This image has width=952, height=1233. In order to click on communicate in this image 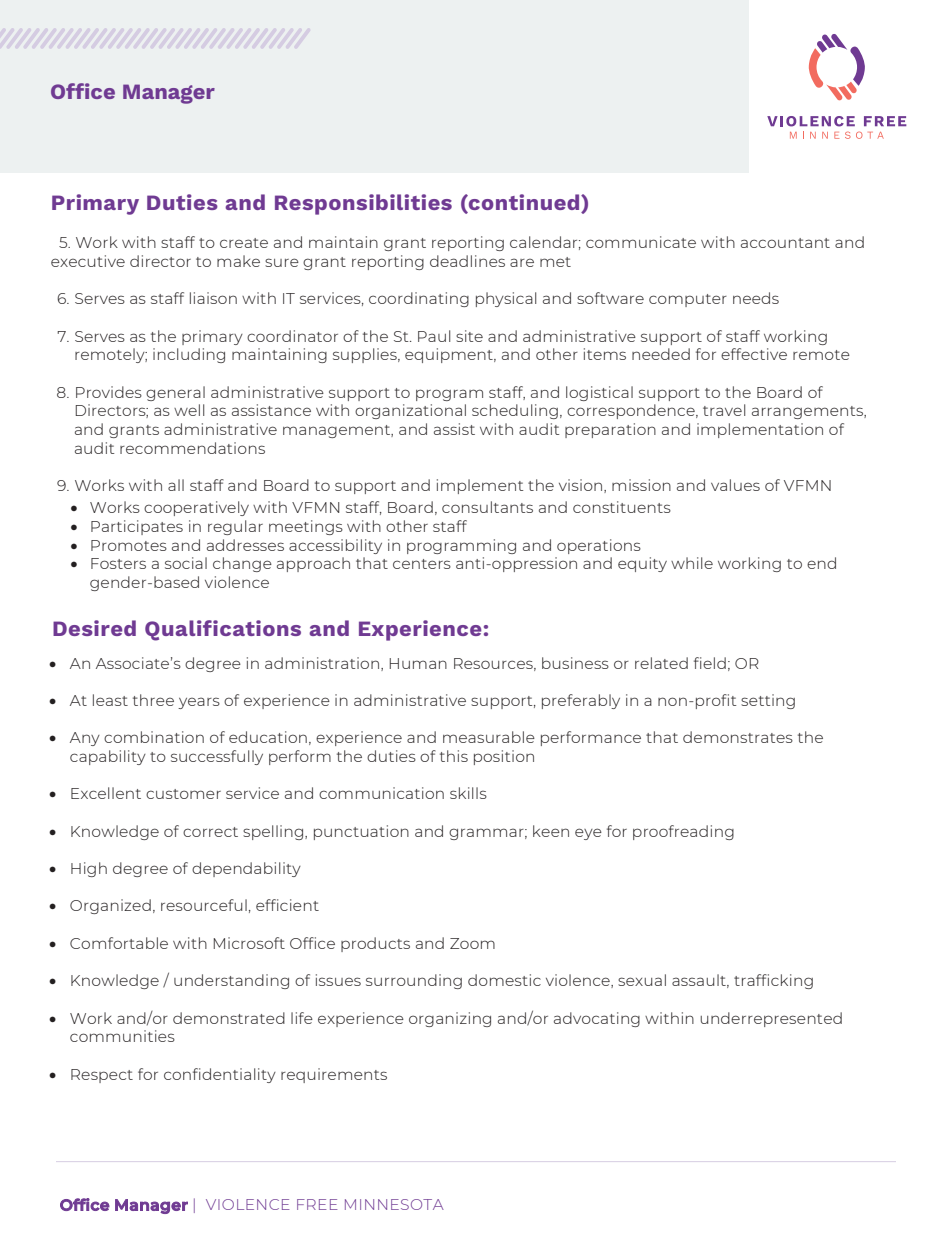, I will do `click(641, 242)`.
